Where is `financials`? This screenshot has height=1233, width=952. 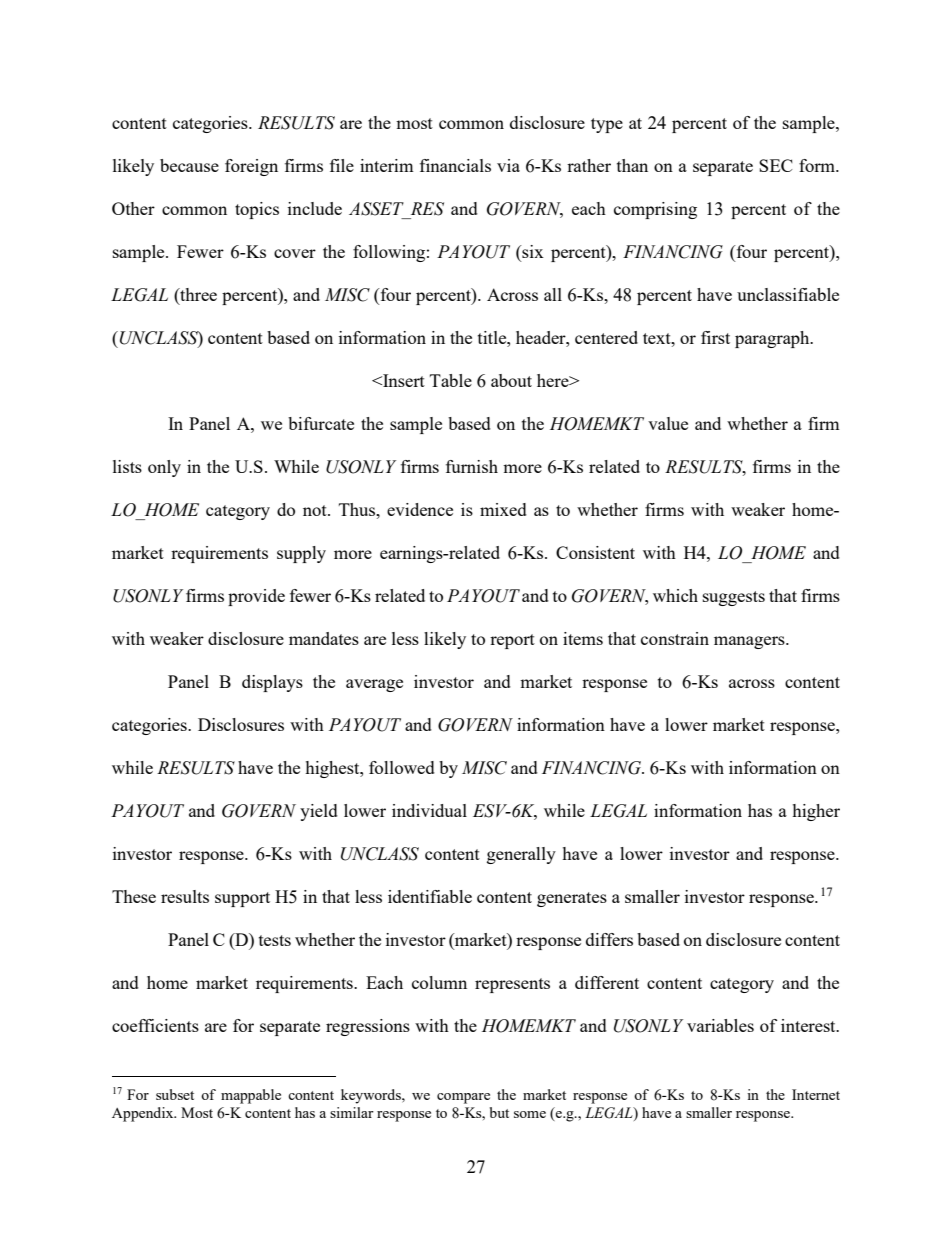 financials is located at coordinates (455, 165).
